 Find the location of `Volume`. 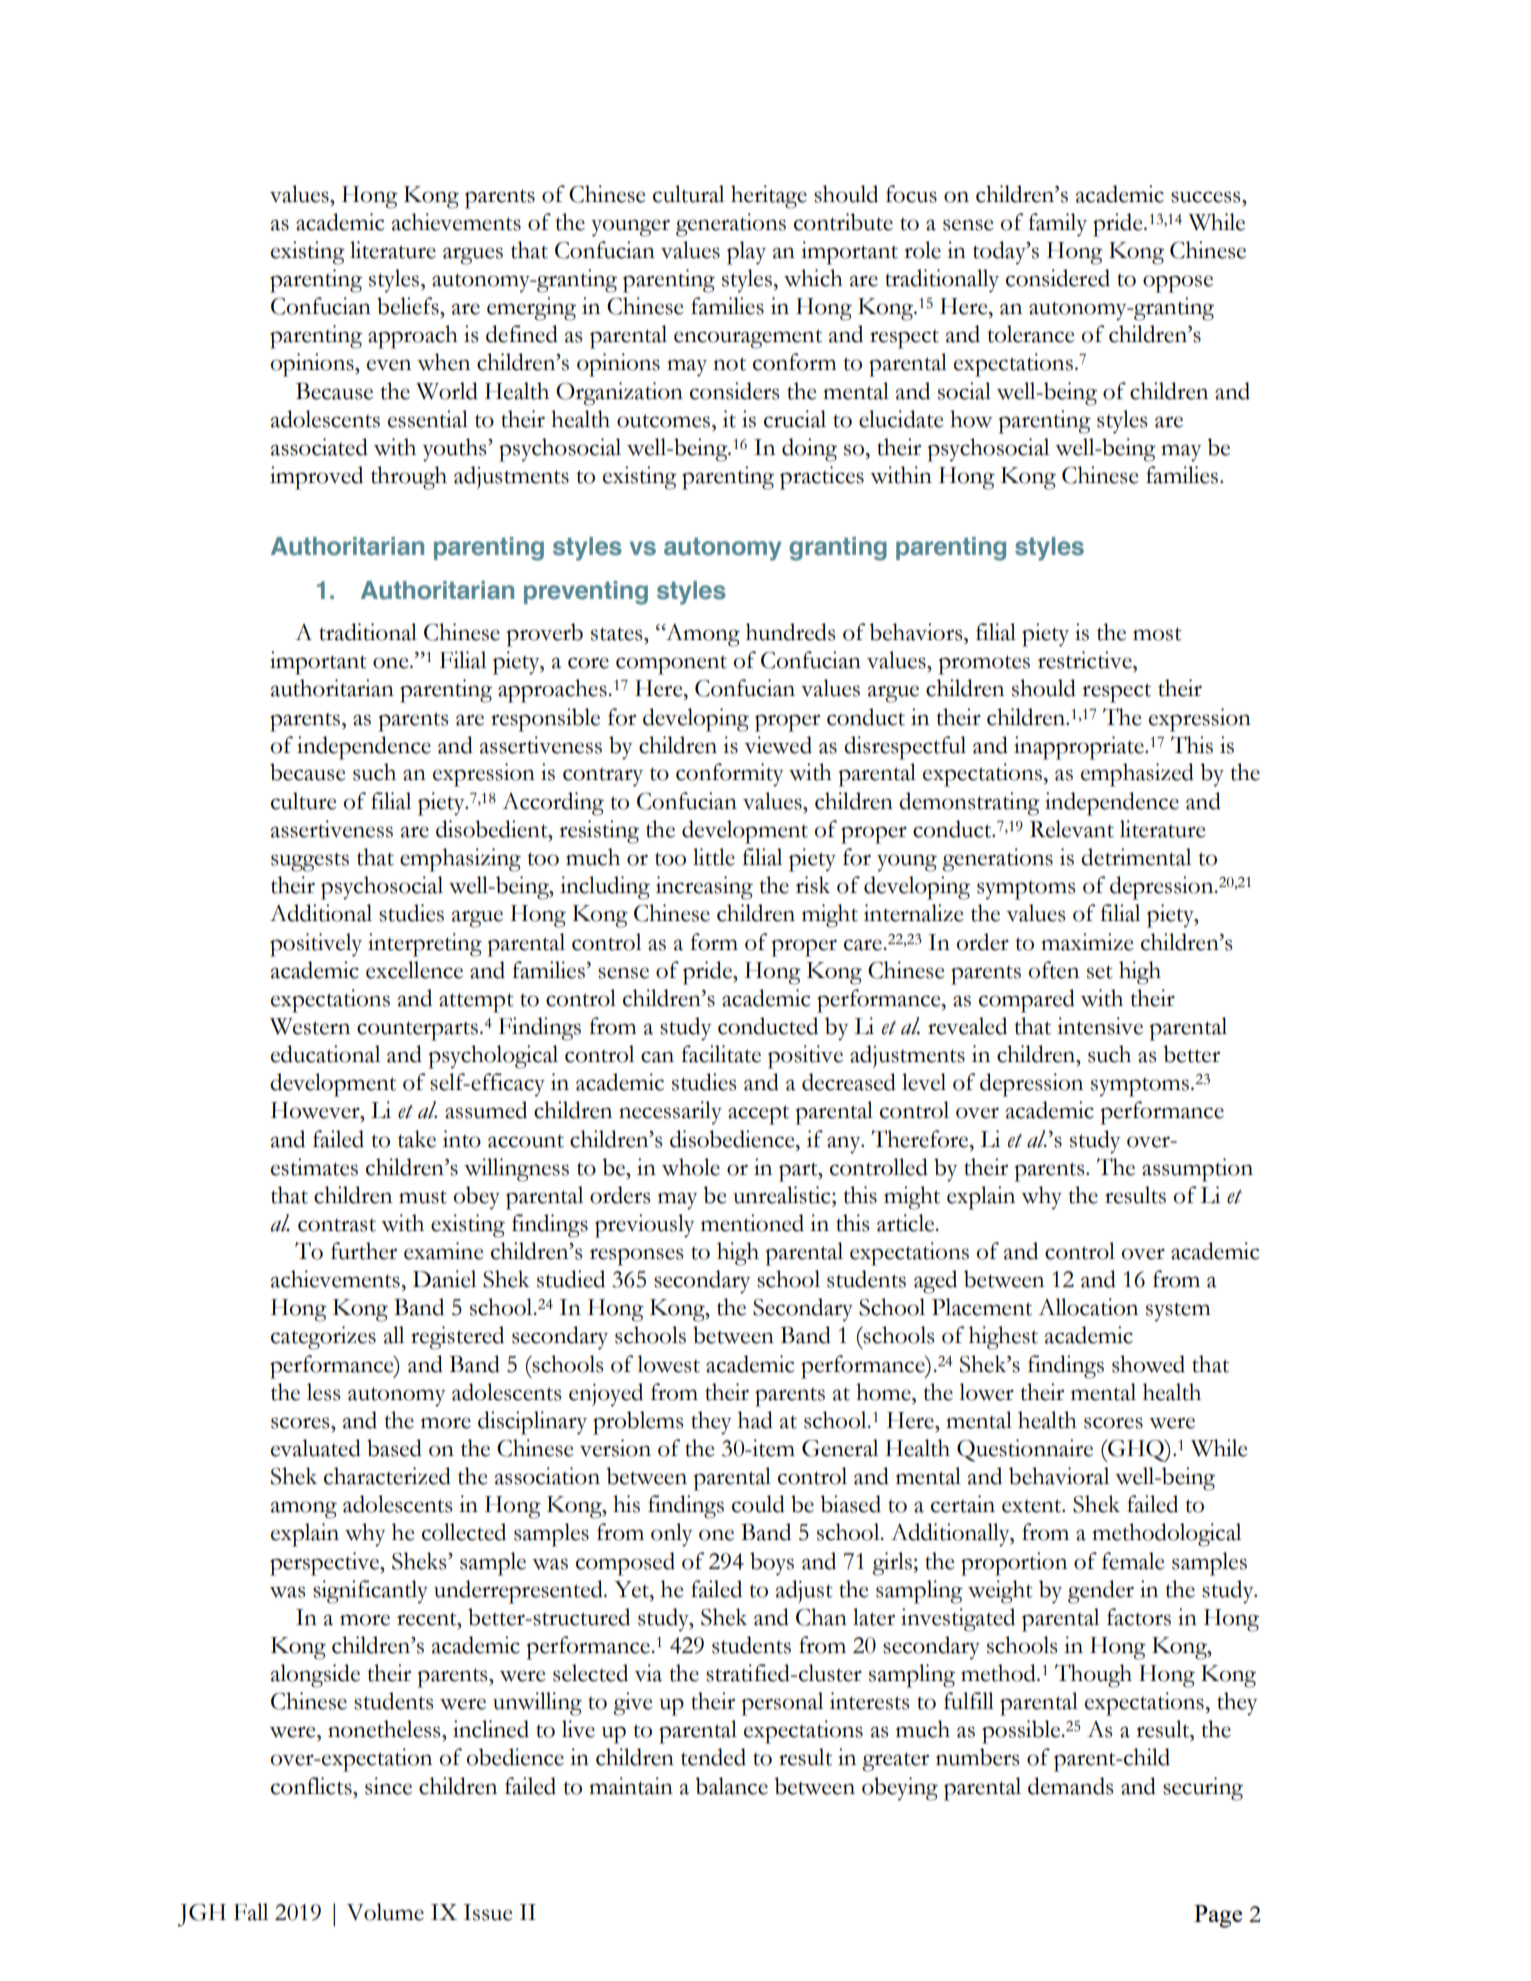

Volume is located at coordinates (385, 1912).
